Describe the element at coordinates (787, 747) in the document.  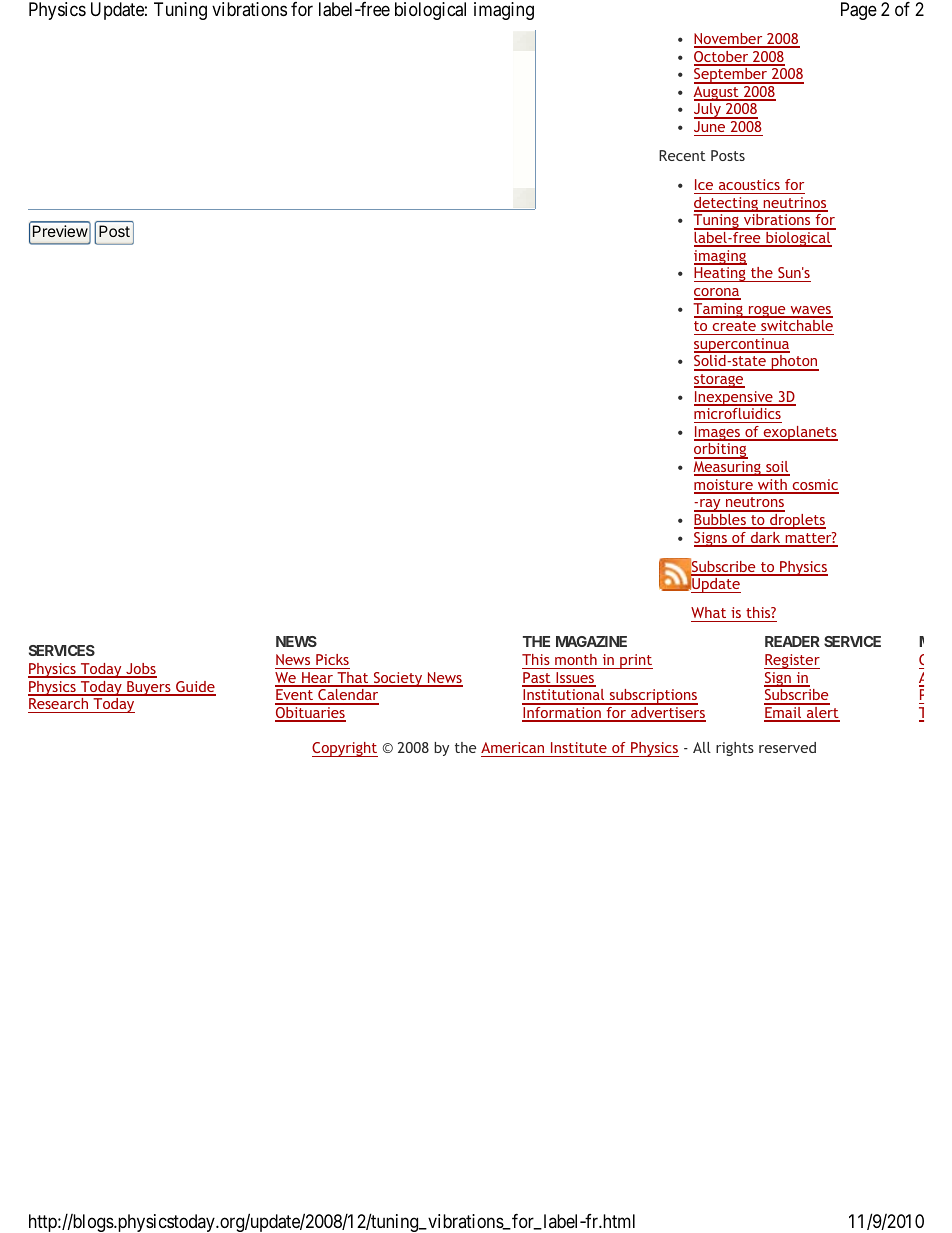
I see `reserved` at that location.
